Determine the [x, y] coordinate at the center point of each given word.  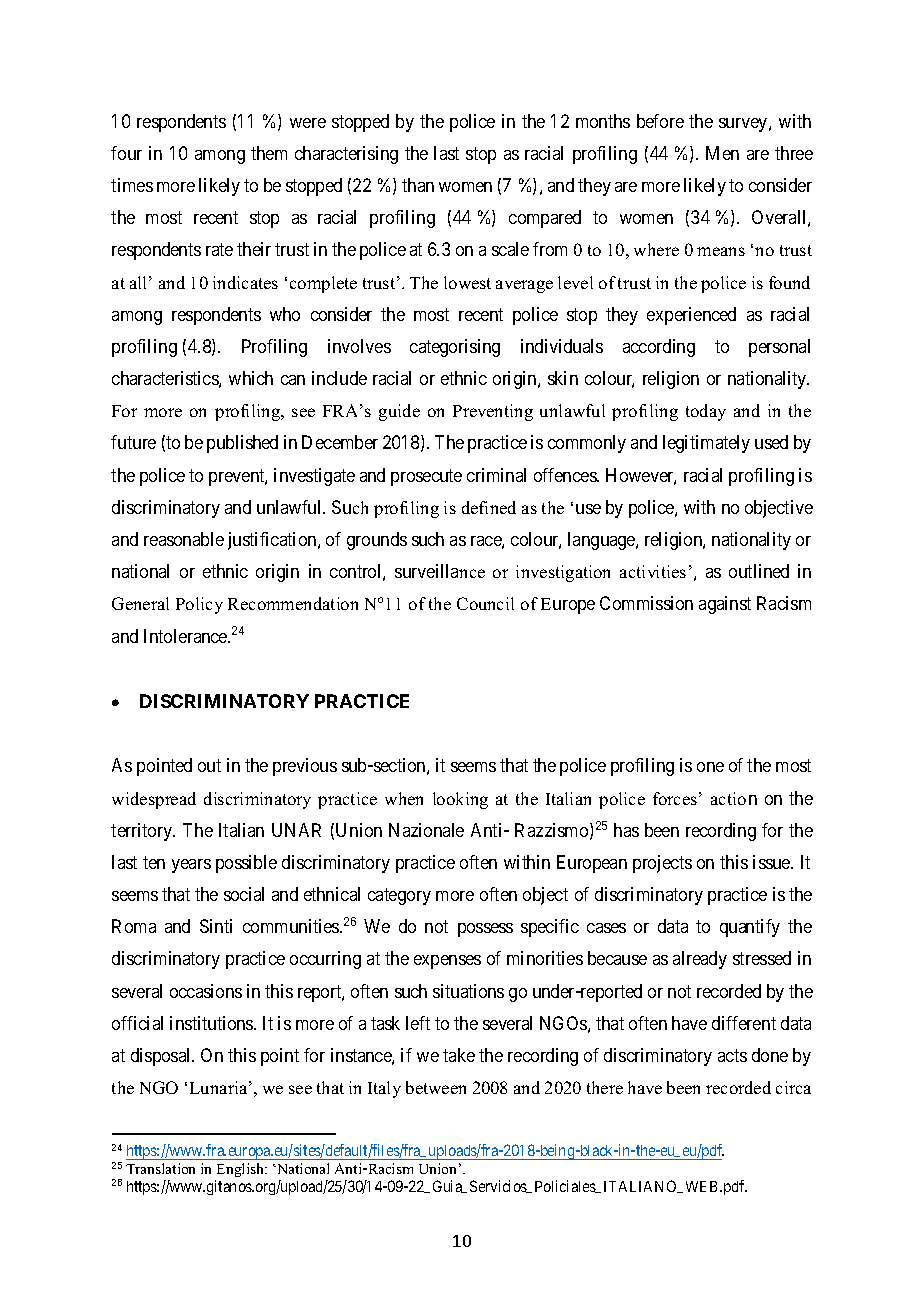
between [436, 1087]
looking [460, 800]
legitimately [706, 444]
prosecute [426, 477]
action [734, 798]
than [418, 185]
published [242, 444]
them [269, 153]
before [660, 121]
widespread [154, 800]
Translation [160, 1168]
